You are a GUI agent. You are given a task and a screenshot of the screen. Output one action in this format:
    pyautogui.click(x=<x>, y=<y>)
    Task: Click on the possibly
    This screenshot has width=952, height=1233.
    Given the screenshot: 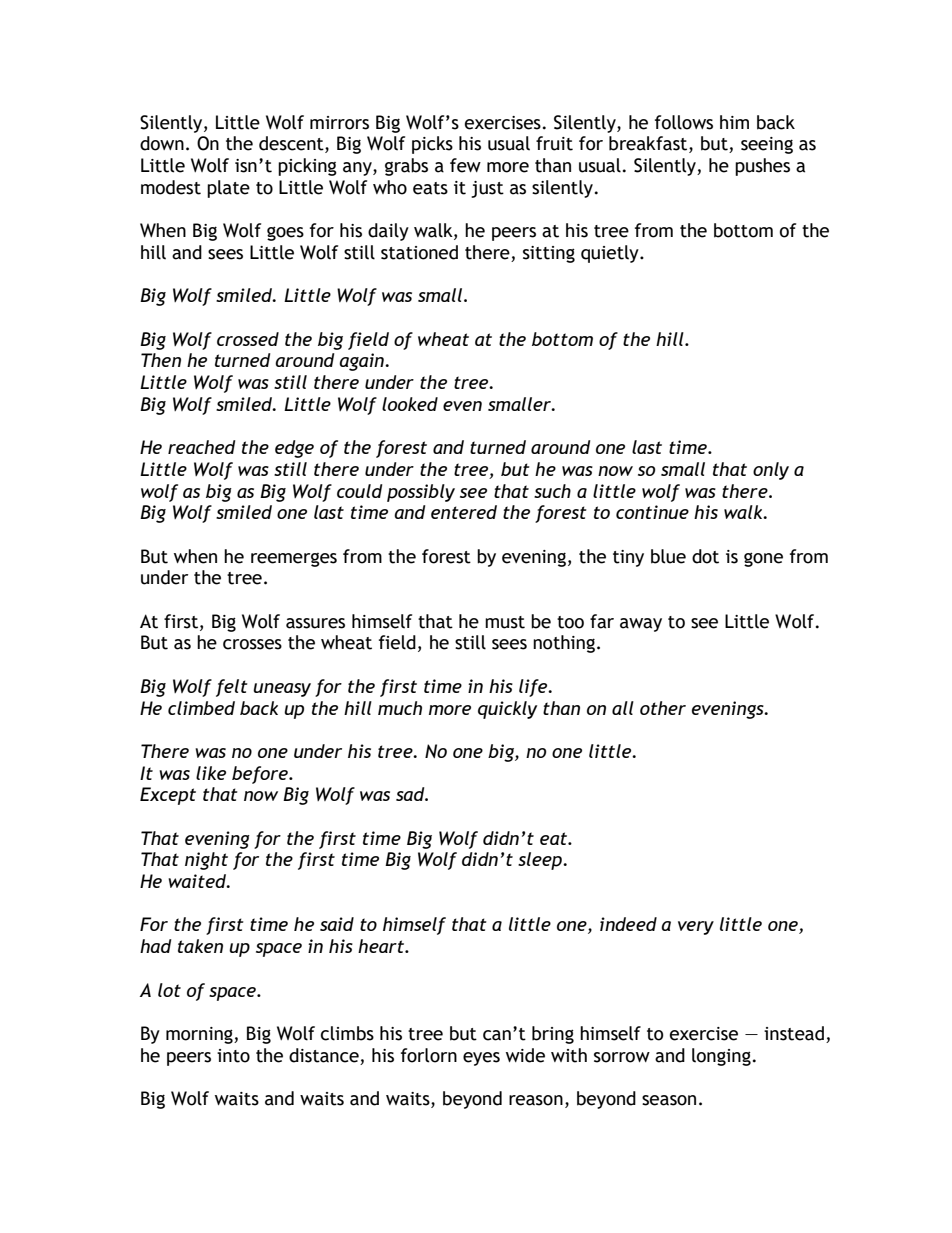 What is the action you would take?
    pyautogui.click(x=421, y=493)
